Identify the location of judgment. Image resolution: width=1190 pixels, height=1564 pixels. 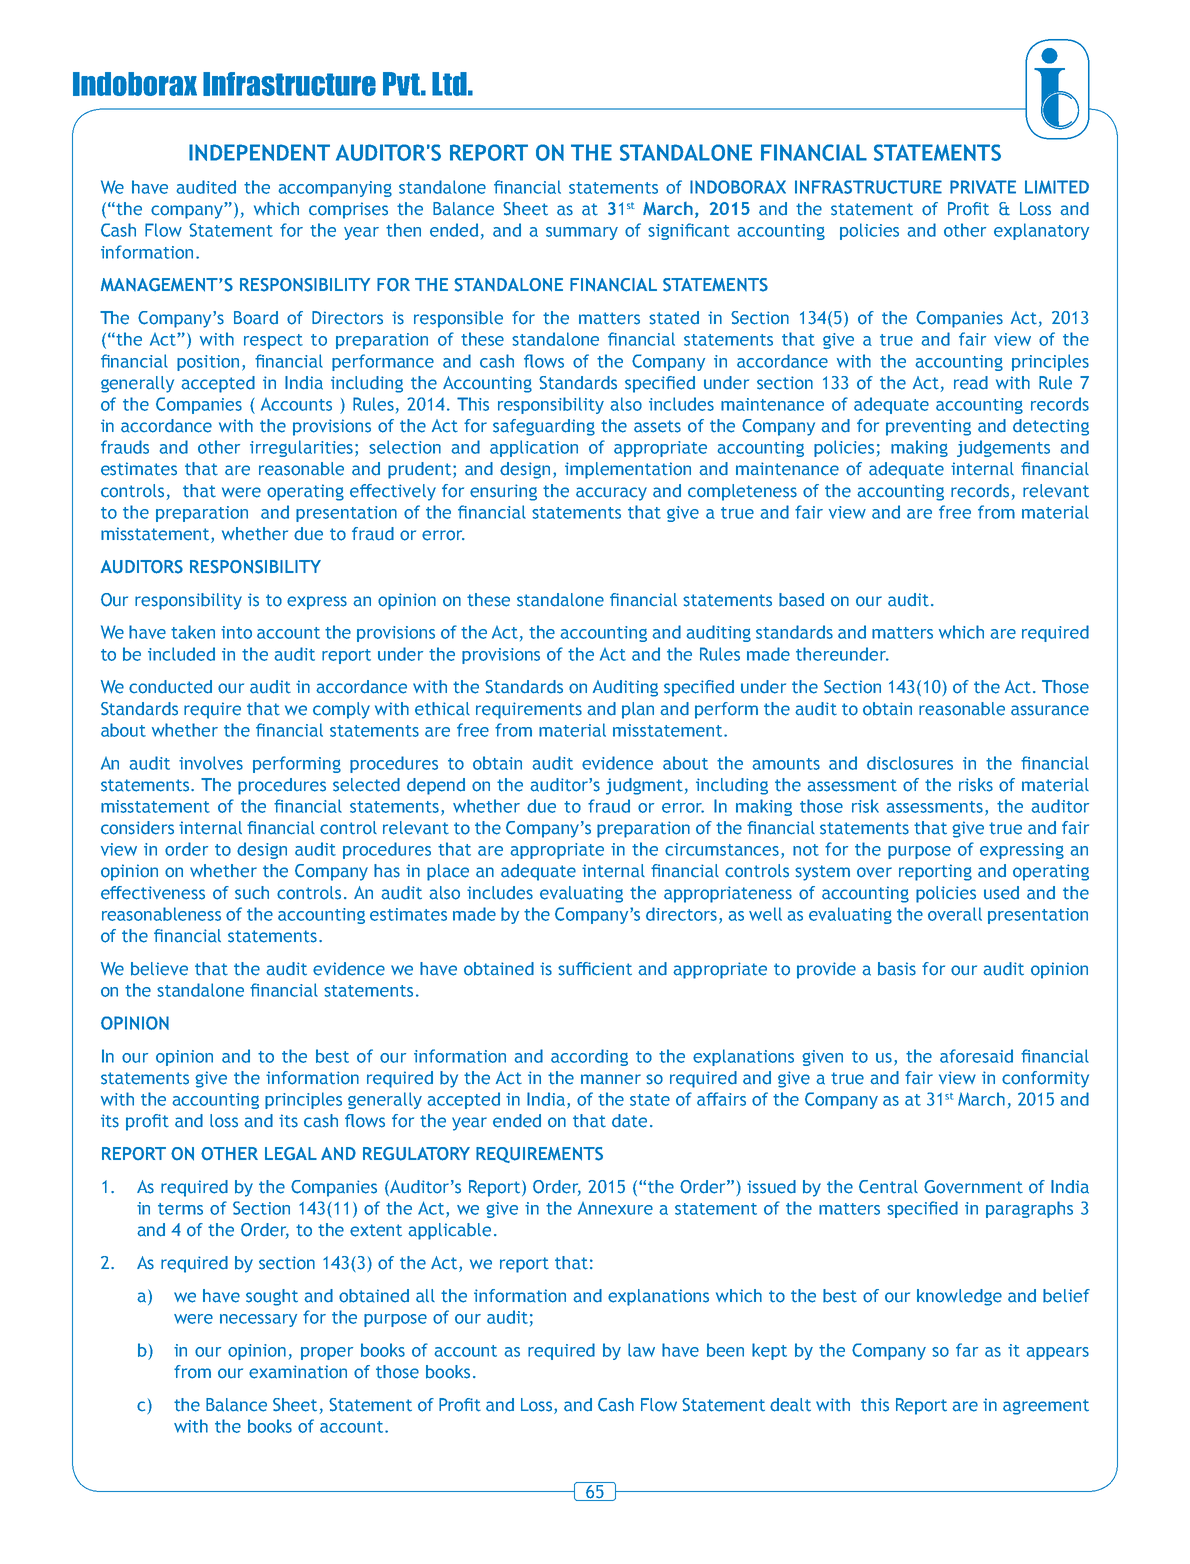
(646, 786).
